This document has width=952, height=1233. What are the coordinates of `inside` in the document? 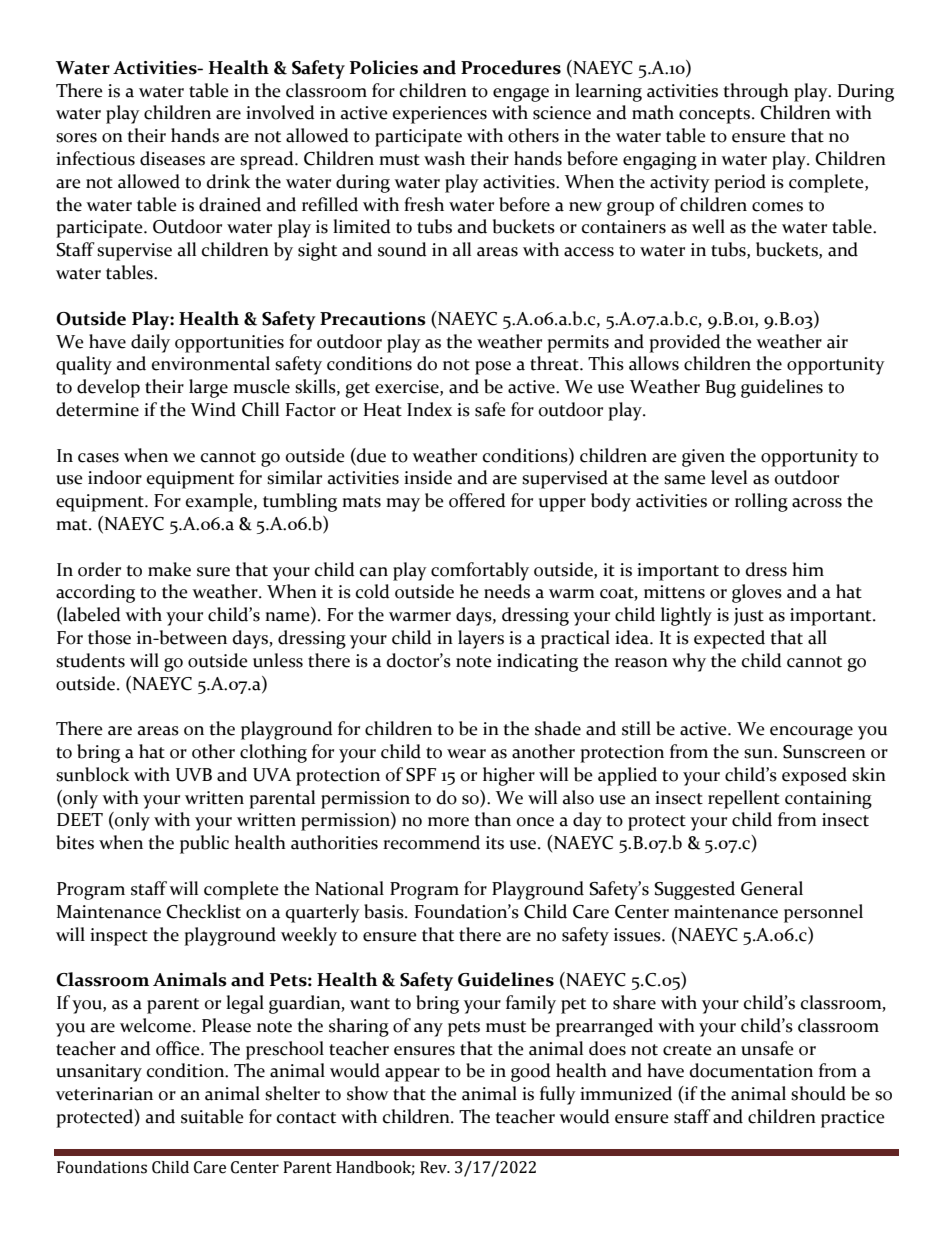 It's located at (428, 477).
